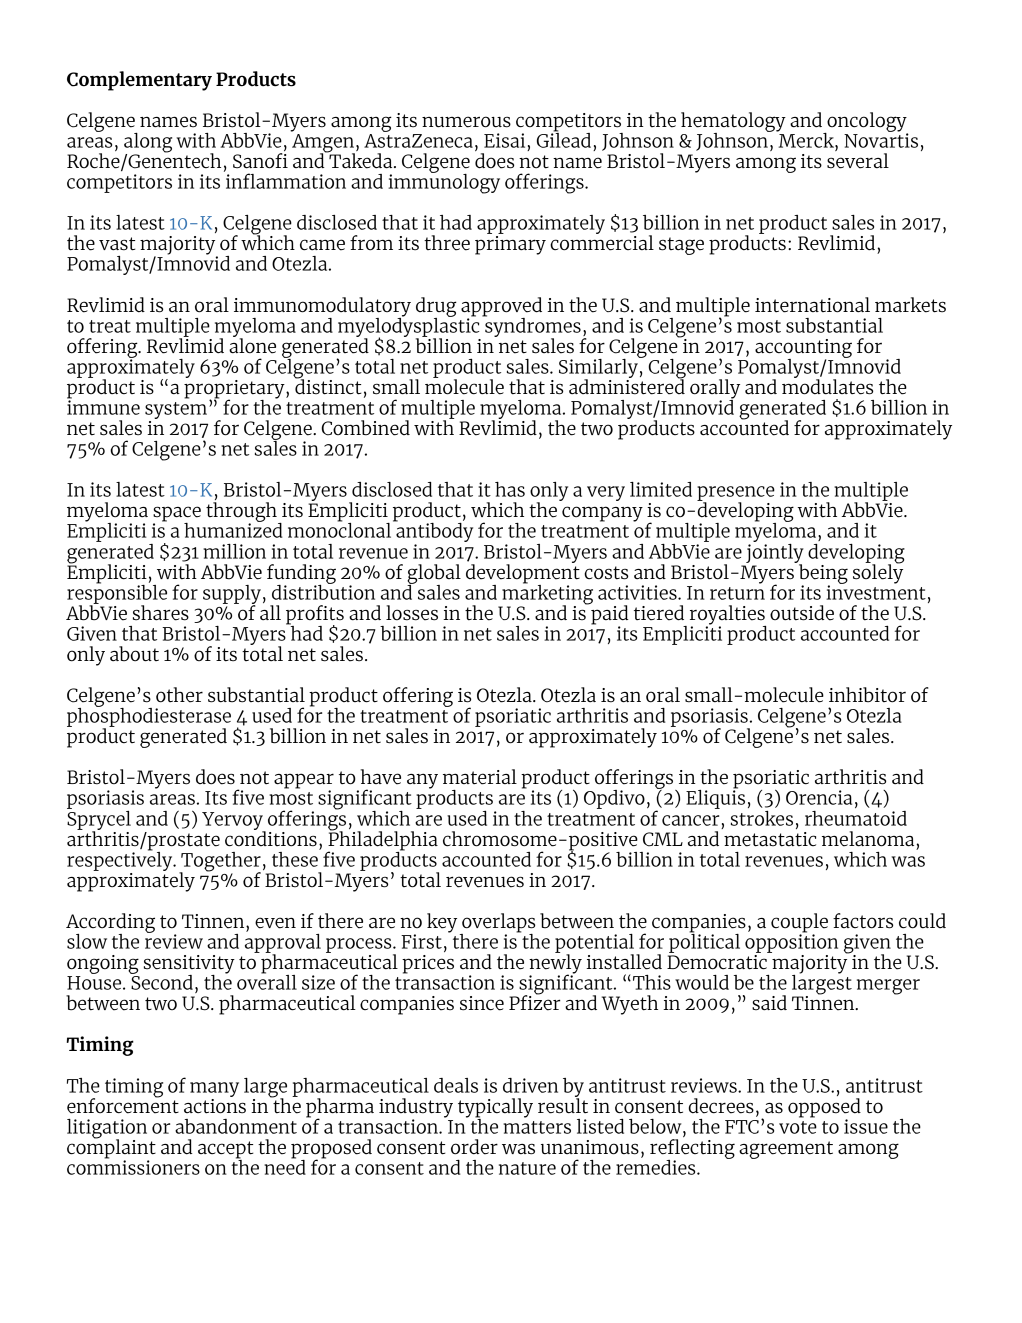 This screenshot has height=1323, width=1022. What do you see at coordinates (161, 613) in the screenshot?
I see `shares` at bounding box center [161, 613].
